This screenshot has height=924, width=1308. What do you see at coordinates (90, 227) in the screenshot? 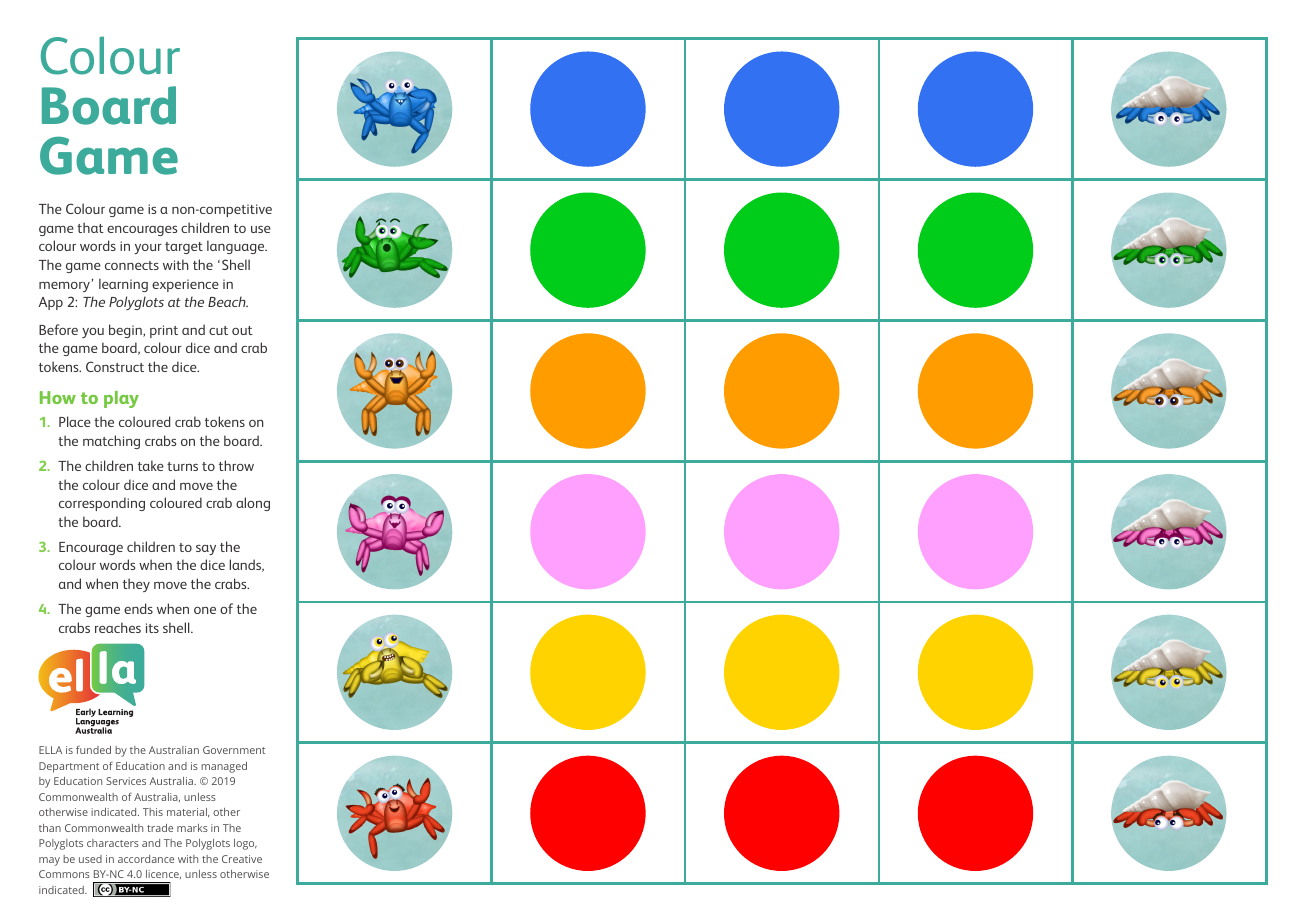
I see `that` at bounding box center [90, 227].
